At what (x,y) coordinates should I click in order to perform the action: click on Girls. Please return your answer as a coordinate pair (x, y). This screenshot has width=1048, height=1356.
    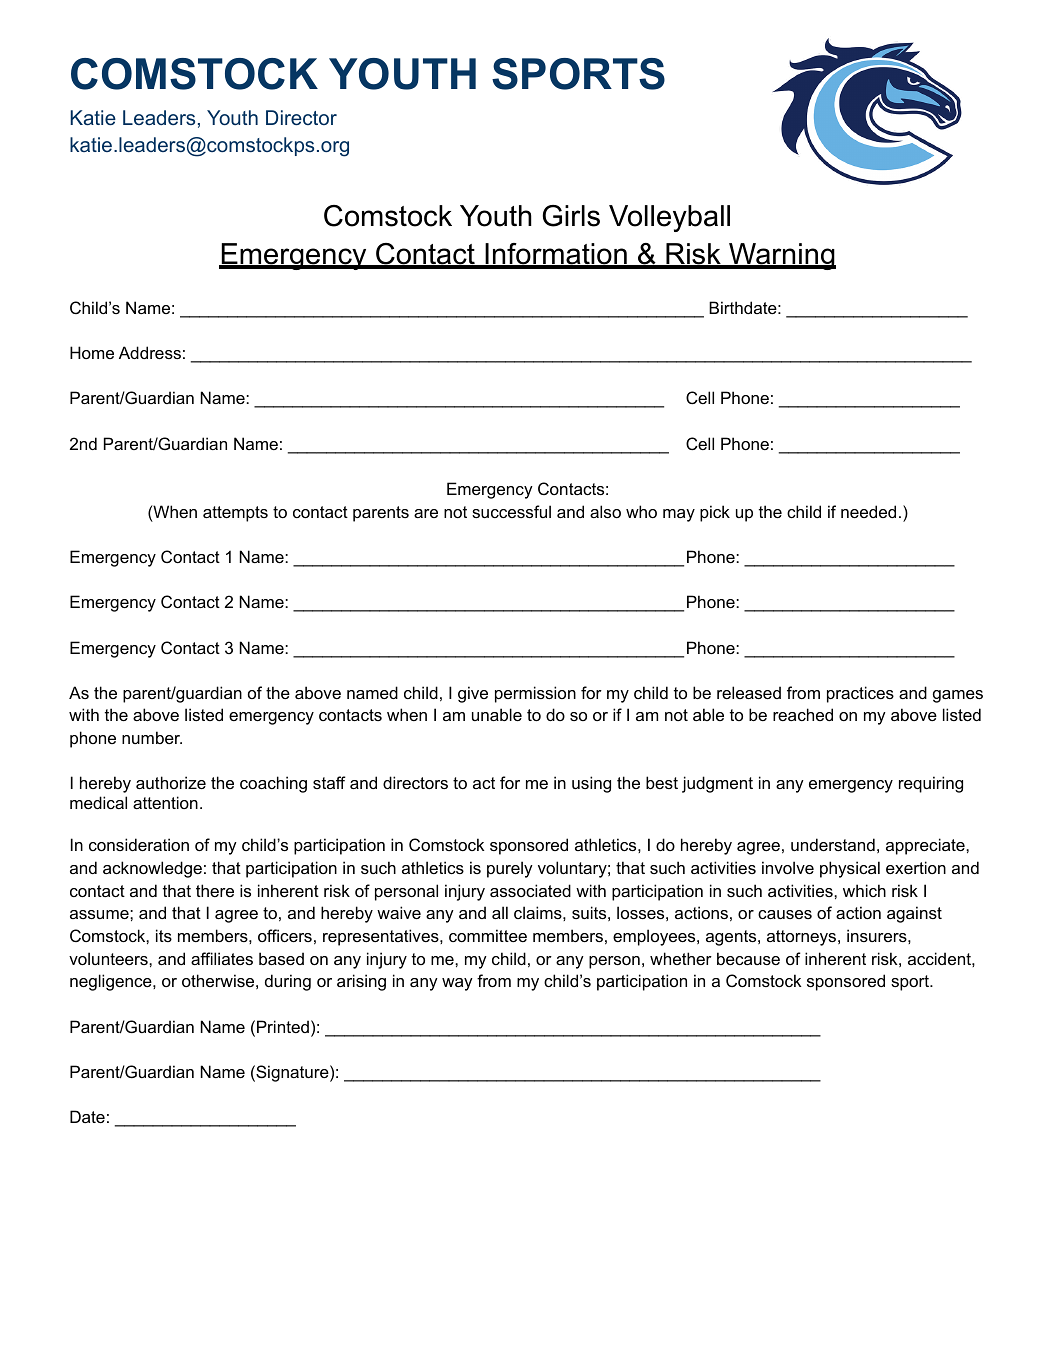
    Looking at the image, I should click on (571, 216).
